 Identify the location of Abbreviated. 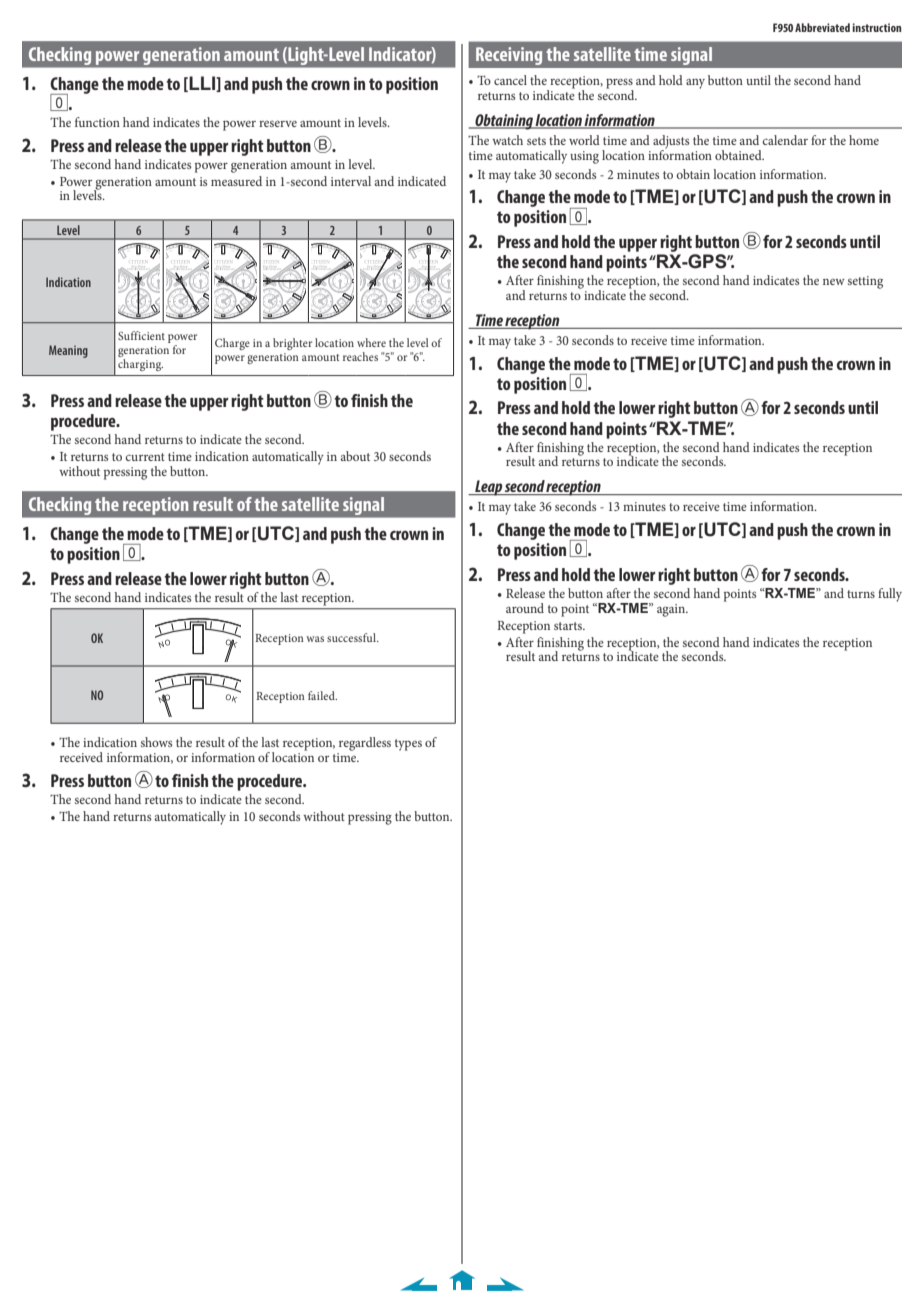
(822, 27).
